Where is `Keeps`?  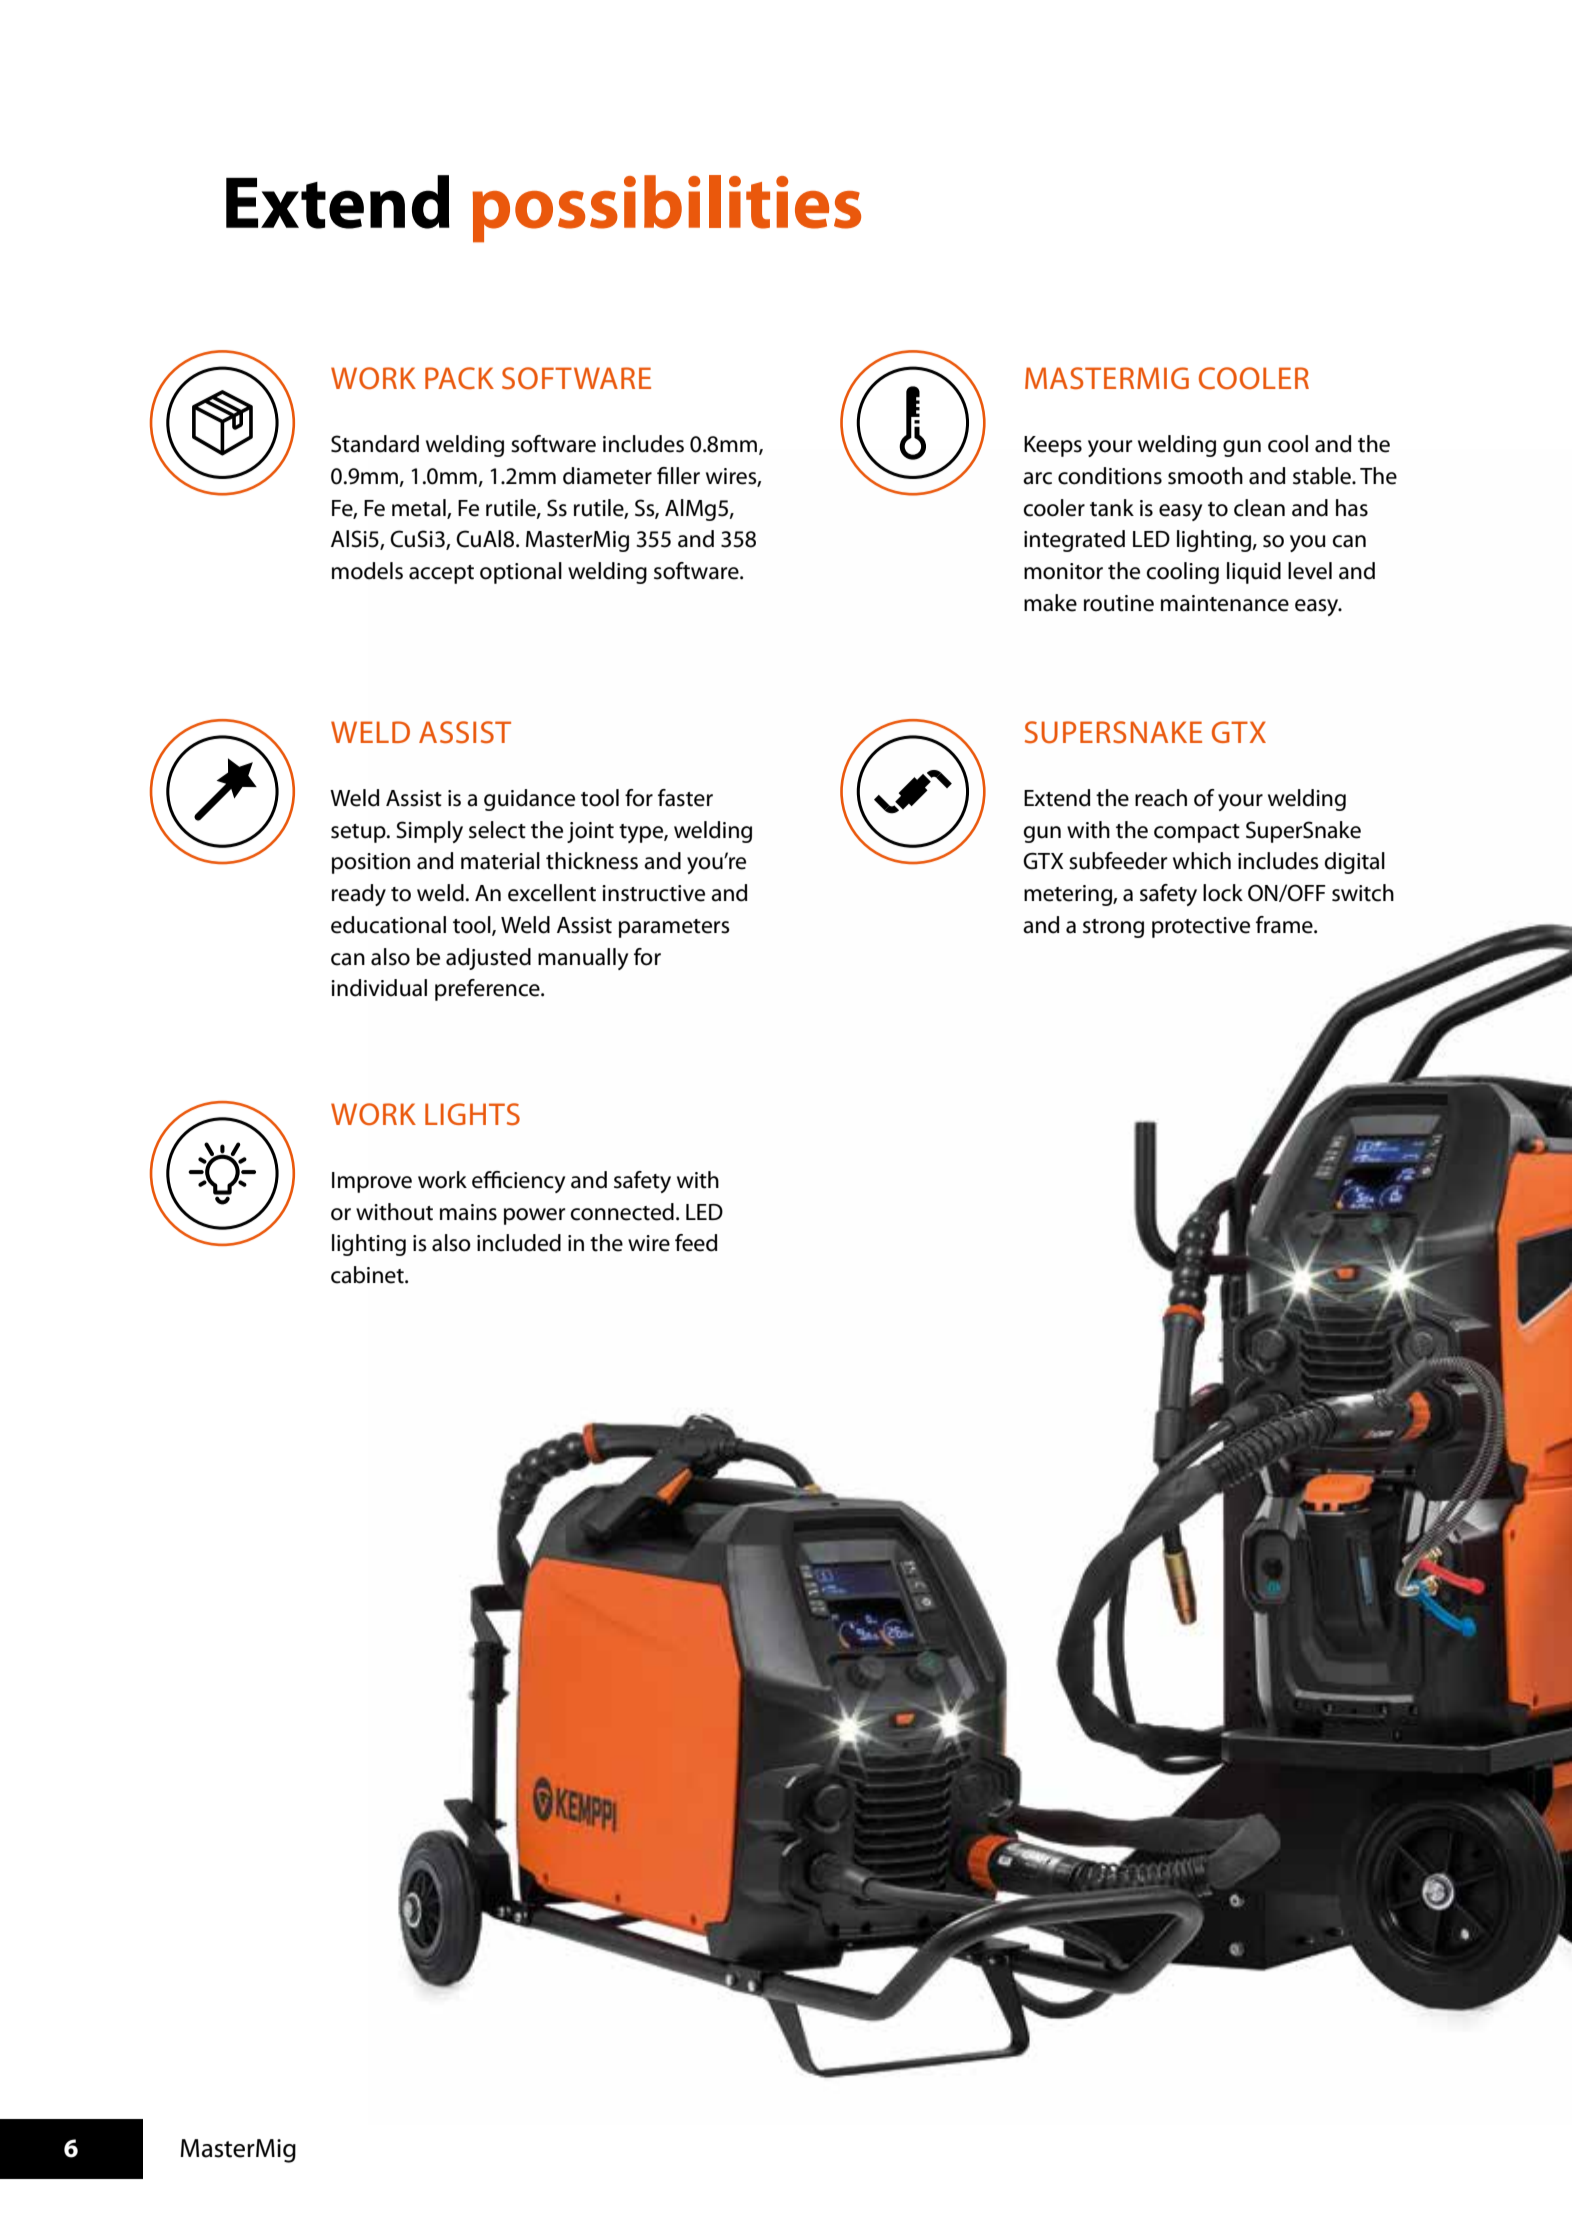 Keeps is located at coordinates (1053, 446).
